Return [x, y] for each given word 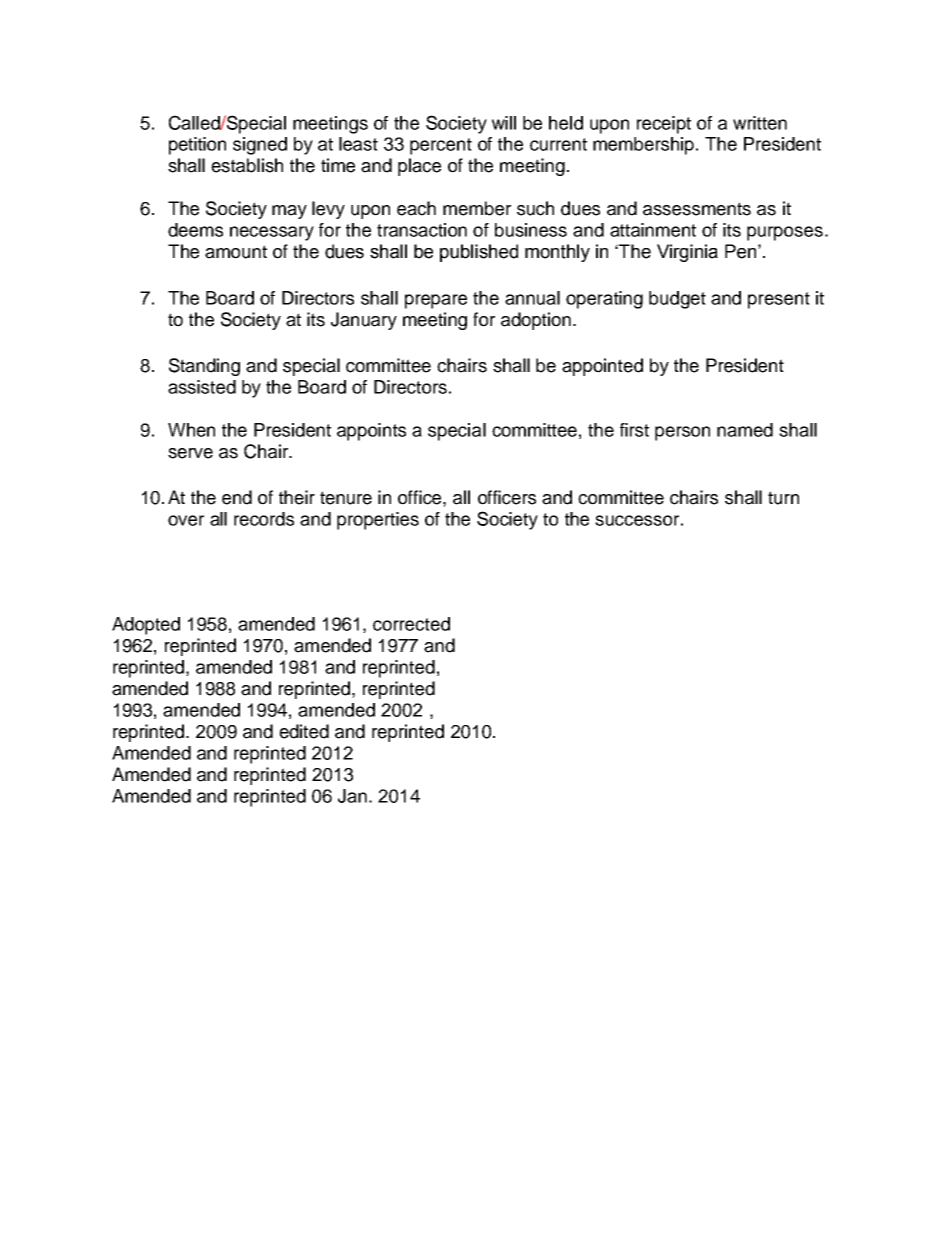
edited [304, 731]
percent [441, 146]
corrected [411, 624]
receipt [664, 125]
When [191, 430]
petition [197, 146]
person [682, 433]
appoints [371, 432]
